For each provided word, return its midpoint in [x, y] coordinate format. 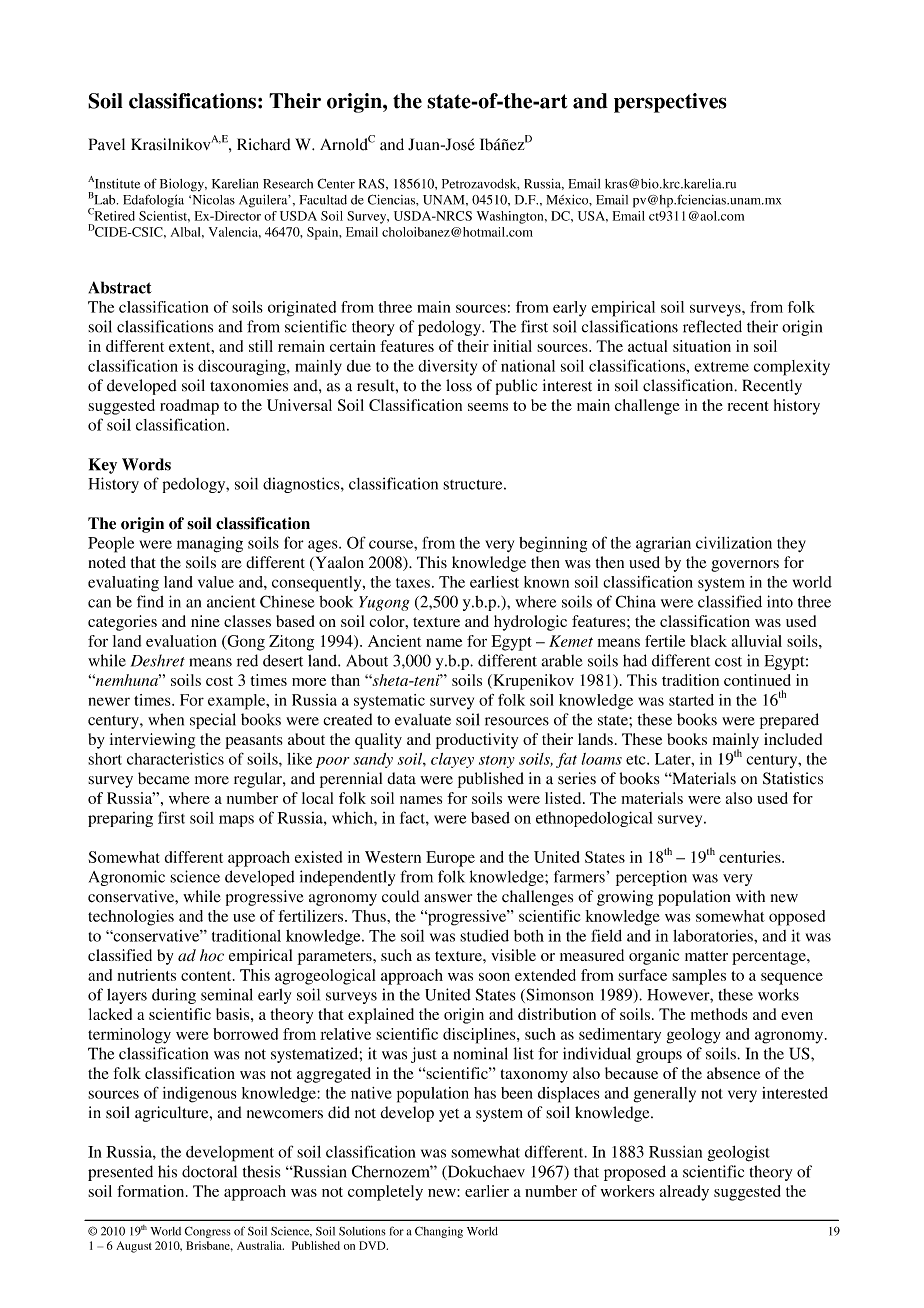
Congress [208, 1232]
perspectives [670, 103]
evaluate [423, 719]
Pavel [107, 144]
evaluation [181, 641]
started [691, 700]
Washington [511, 217]
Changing [439, 1232]
